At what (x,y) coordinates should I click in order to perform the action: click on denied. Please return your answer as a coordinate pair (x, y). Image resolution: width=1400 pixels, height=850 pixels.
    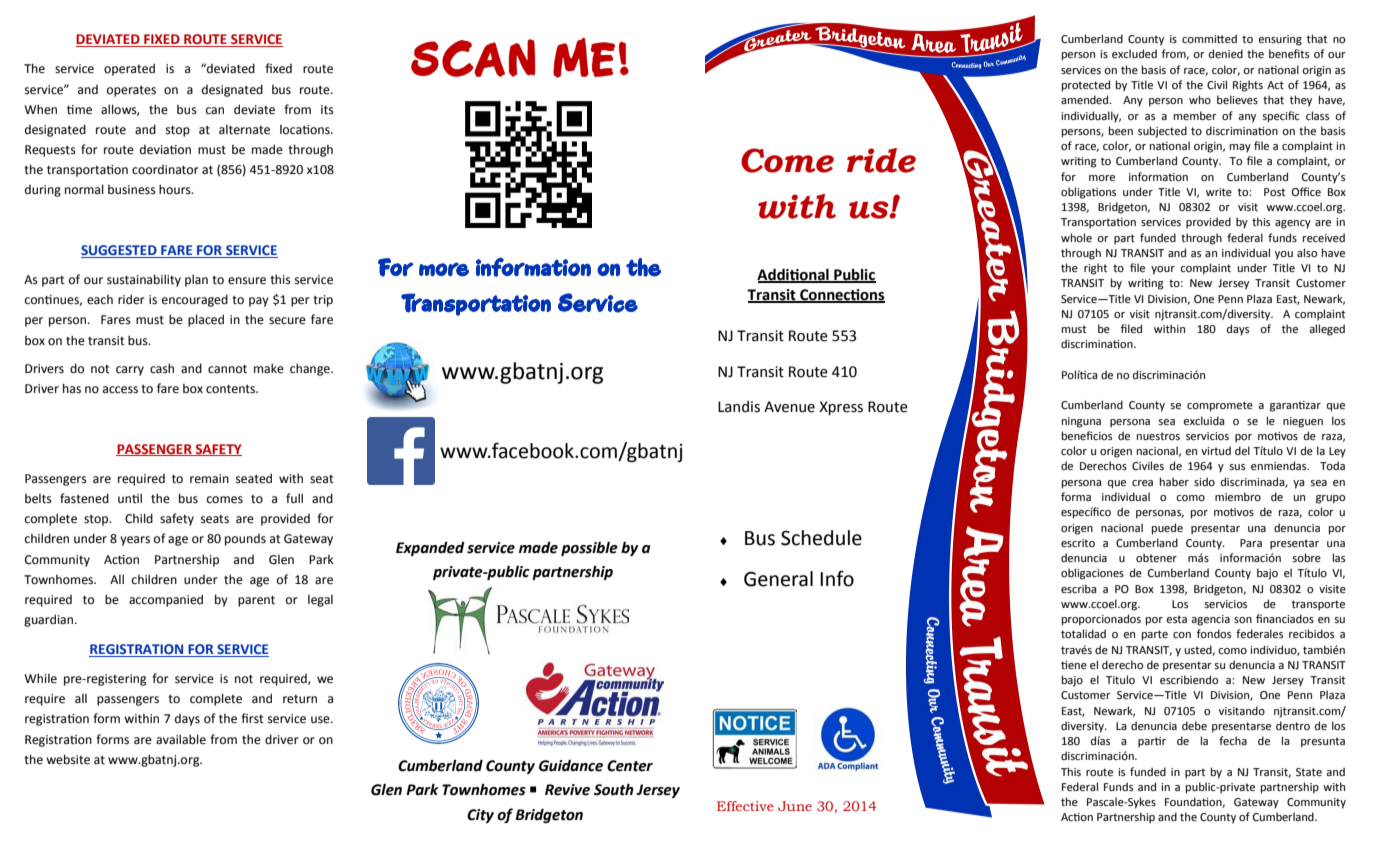
    Looking at the image, I should click on (1226, 54).
